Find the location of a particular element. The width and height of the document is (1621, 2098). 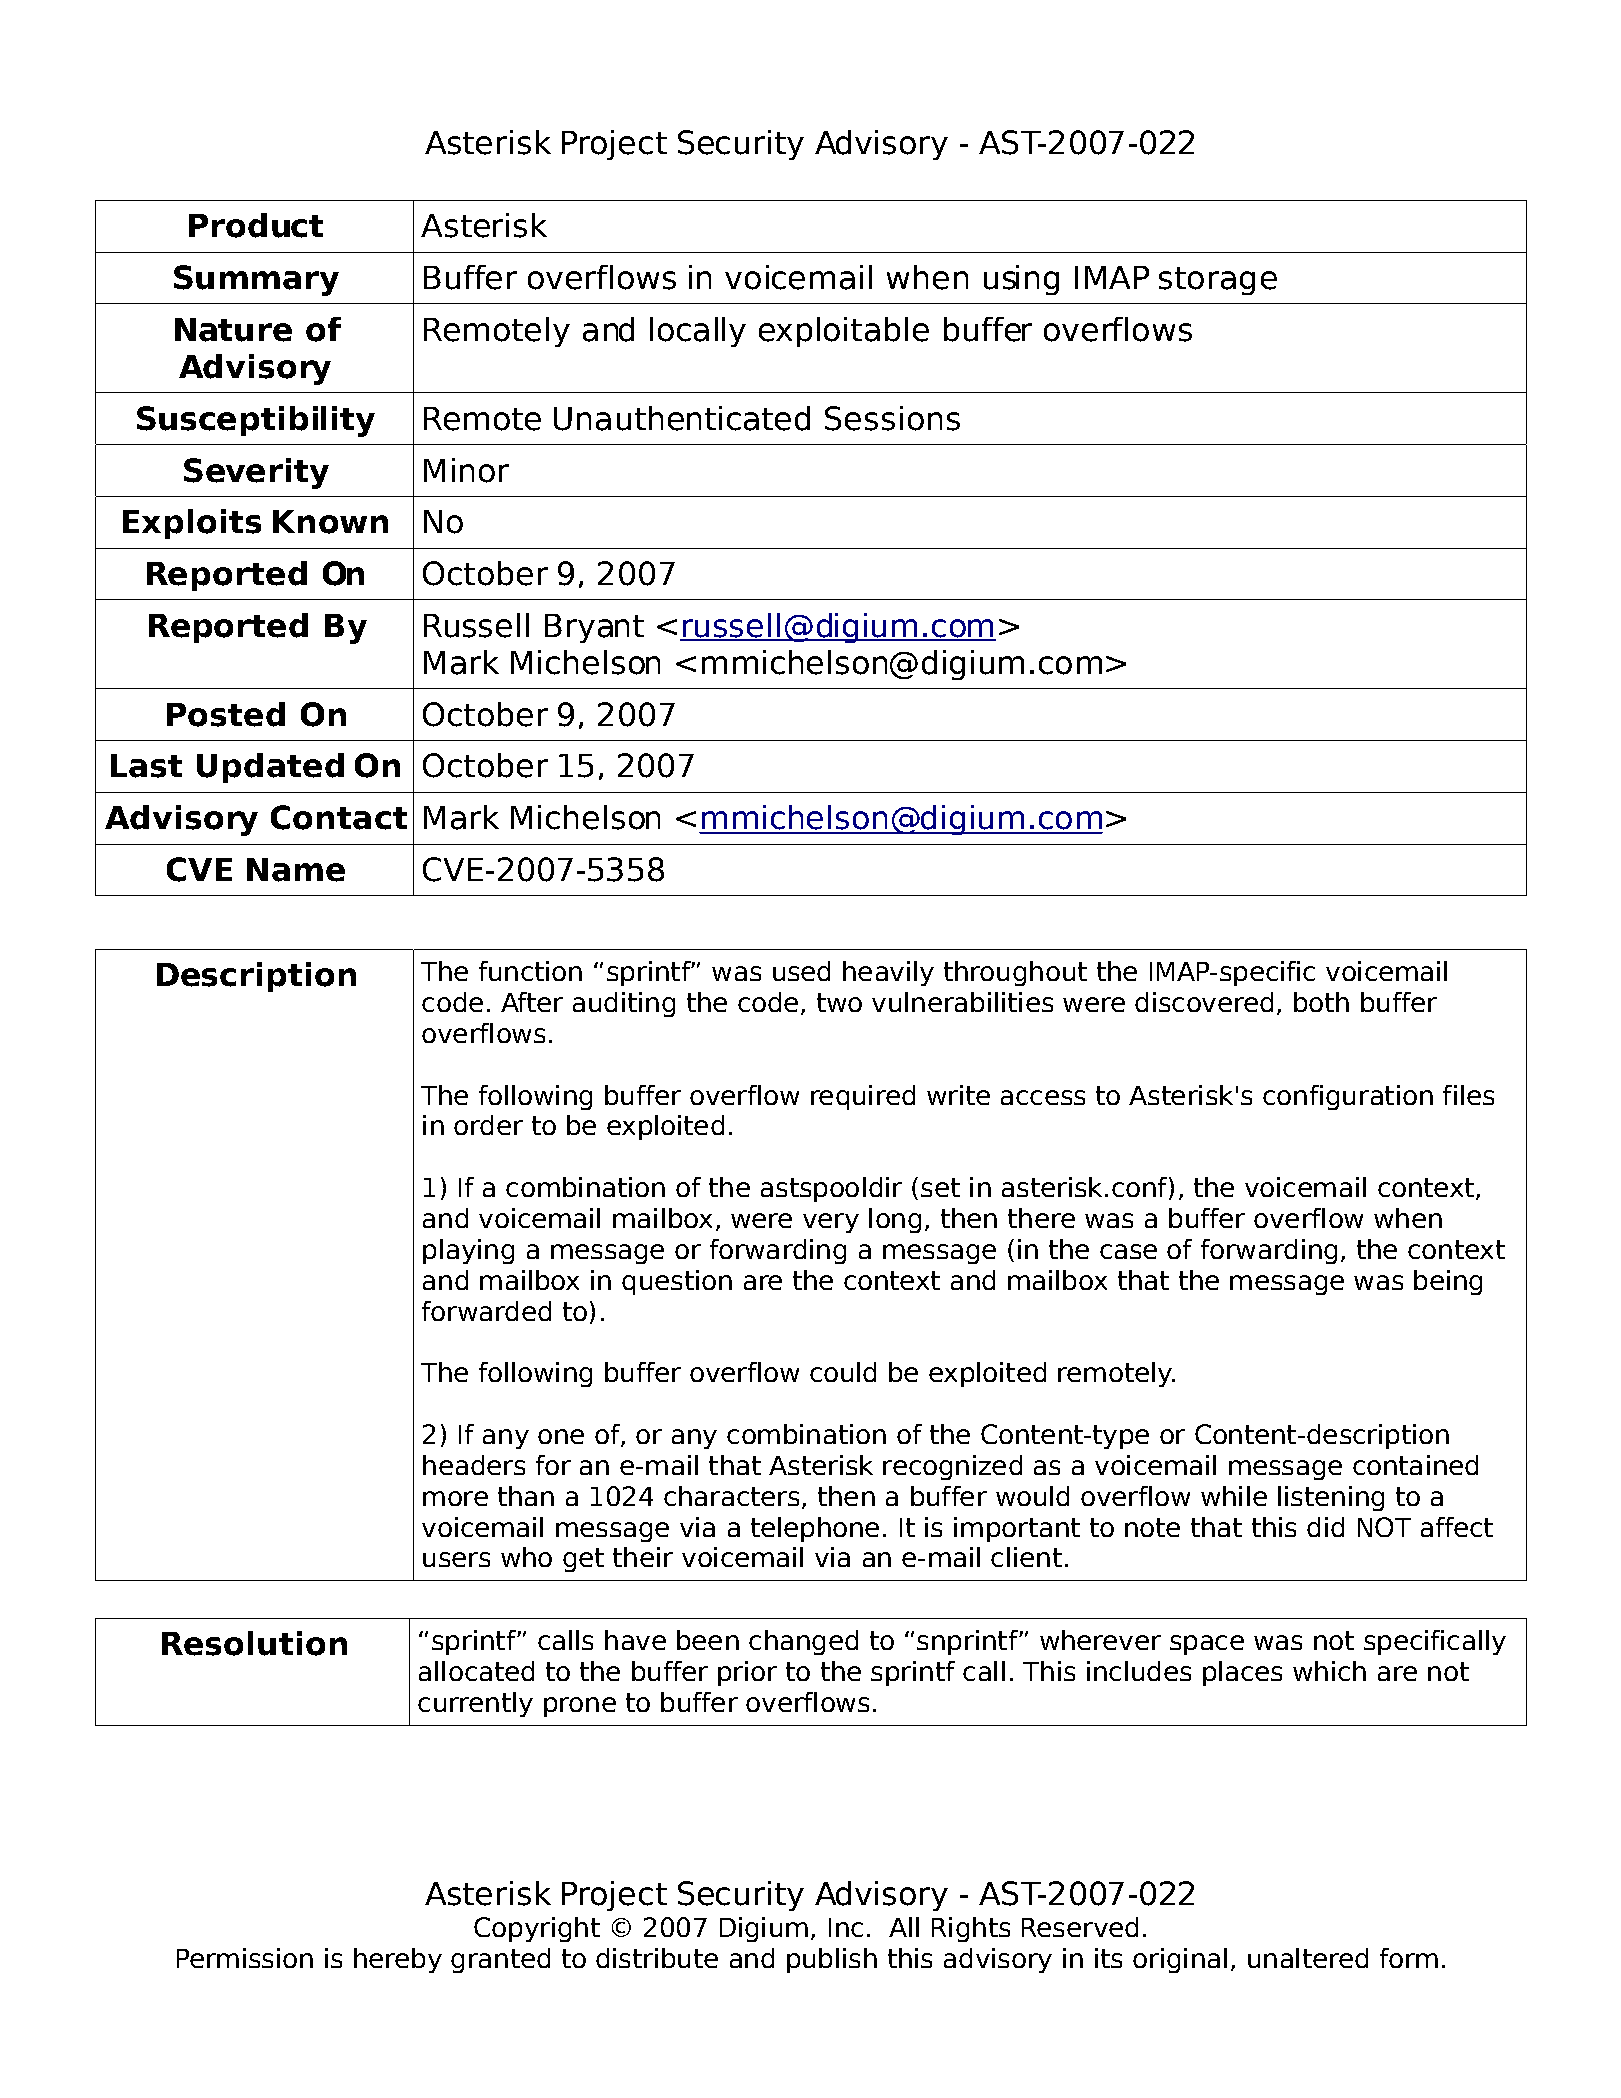

Permission is located at coordinates (245, 1958).
